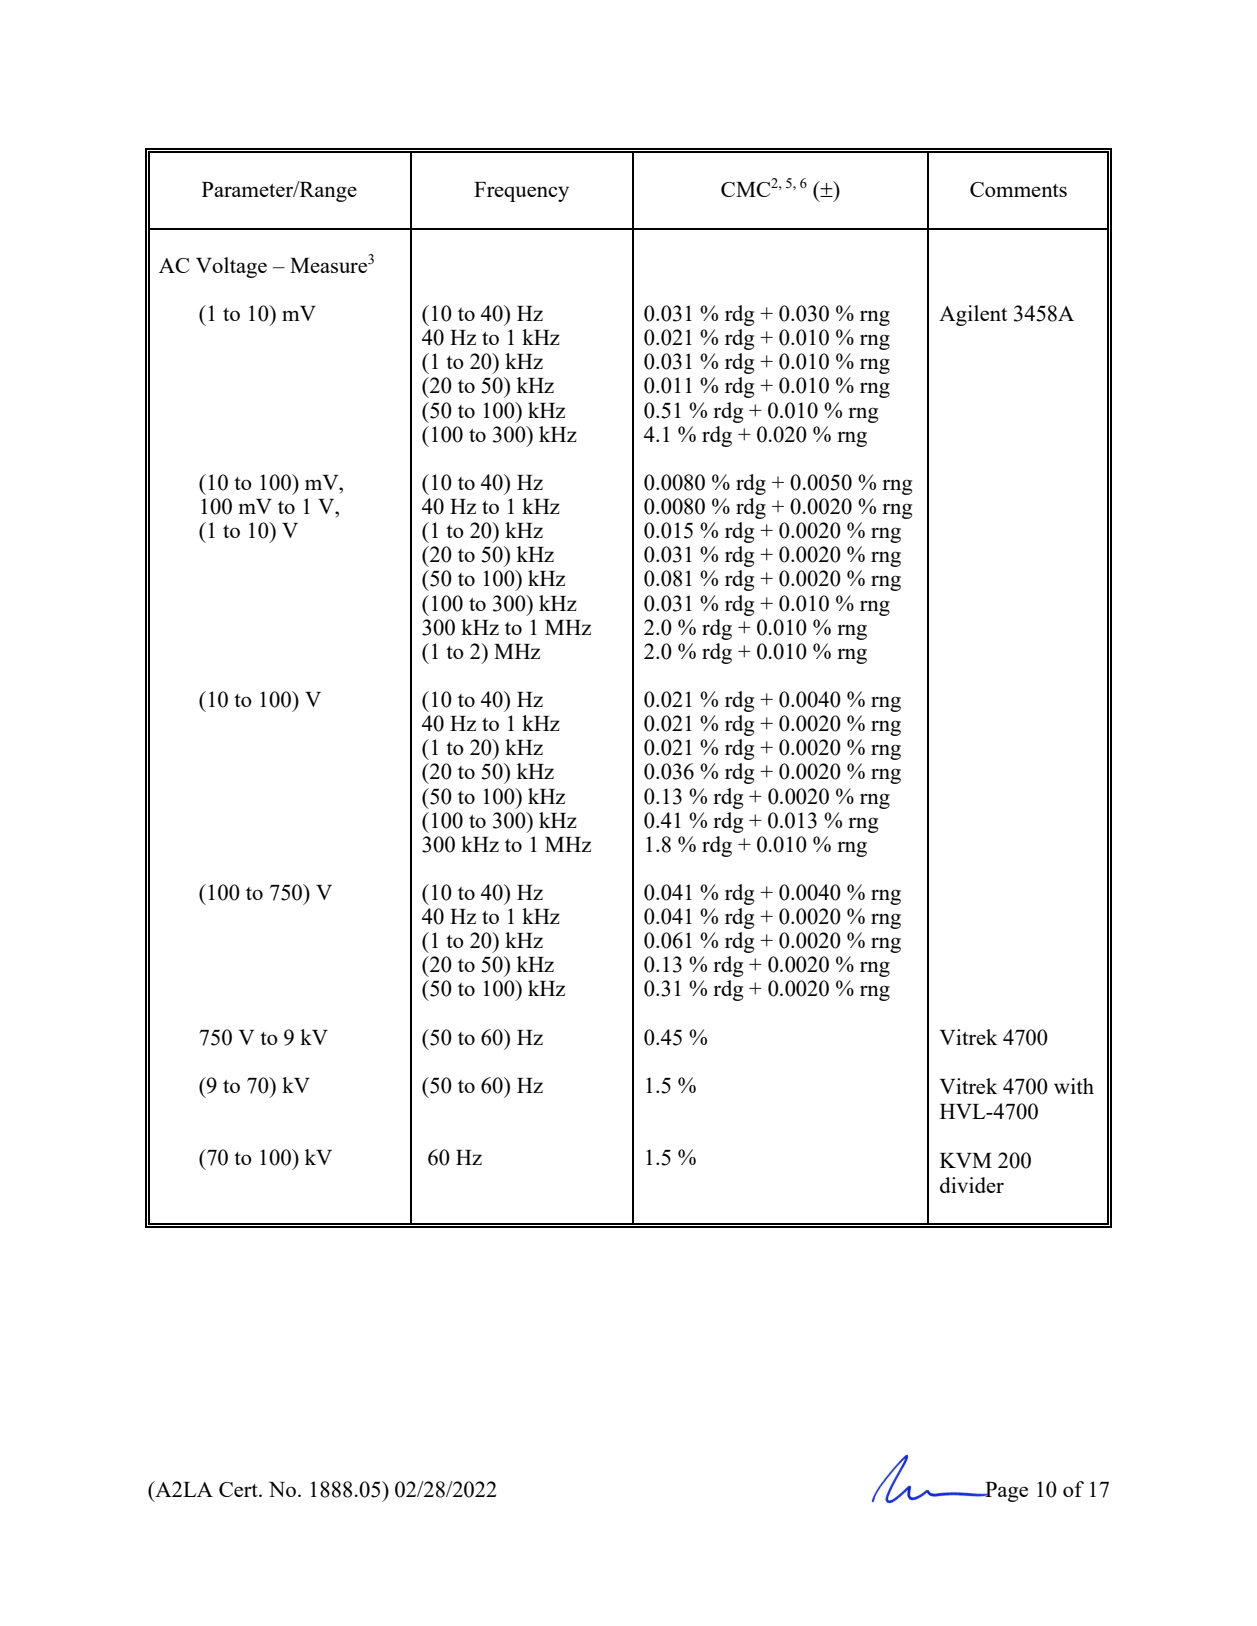  Describe the element at coordinates (973, 315) in the screenshot. I see `Agilent` at that location.
